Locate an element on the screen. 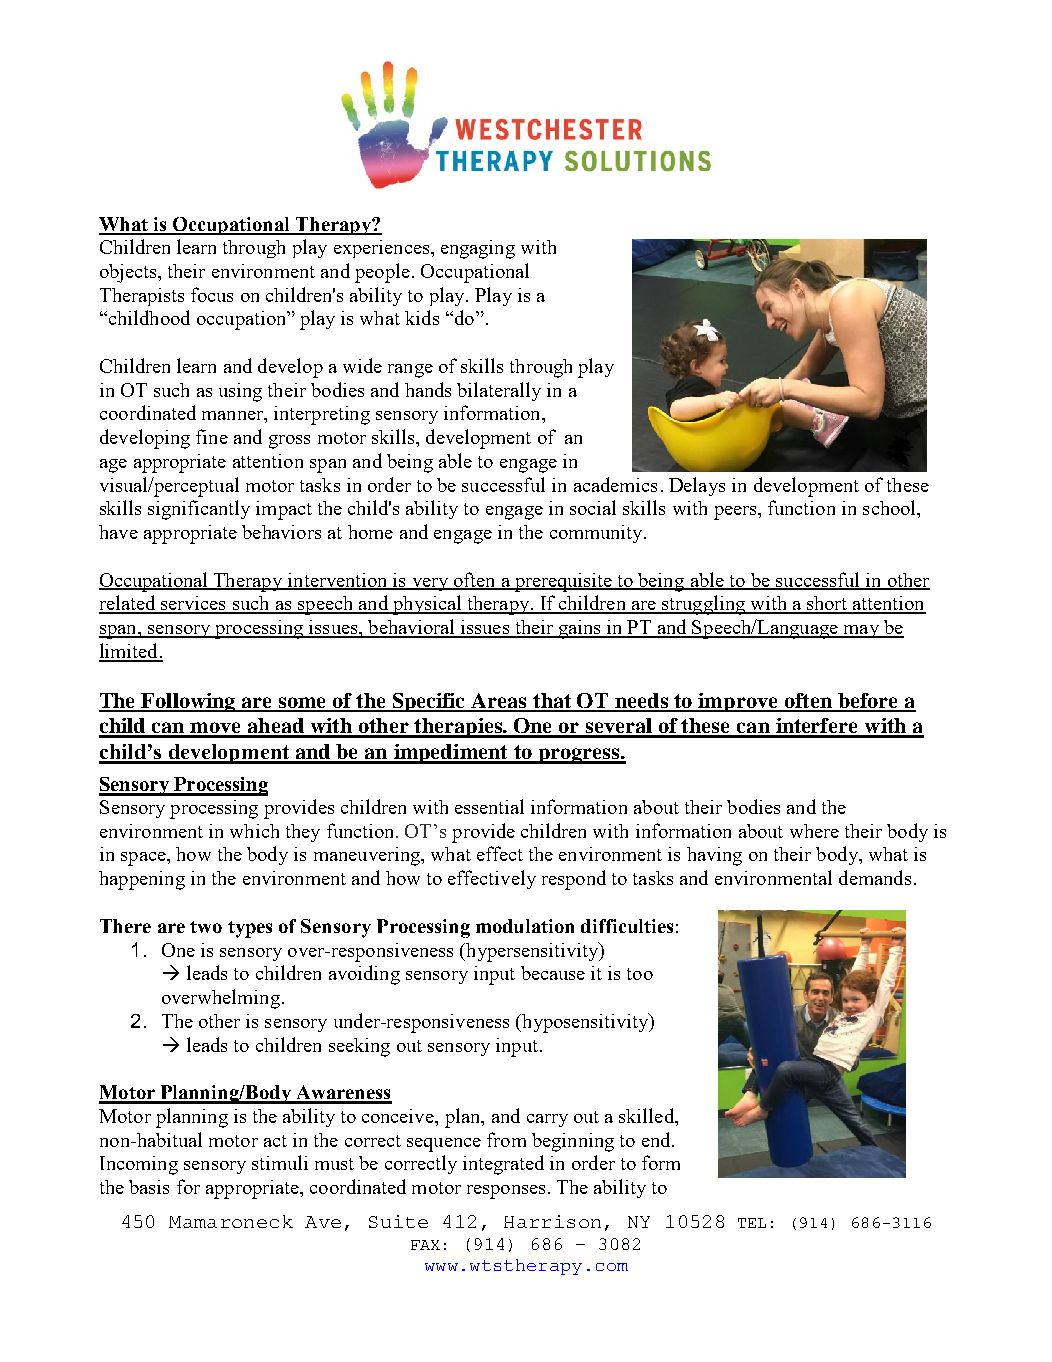 This screenshot has width=1052, height=1362. basis is located at coordinates (149, 1187).
